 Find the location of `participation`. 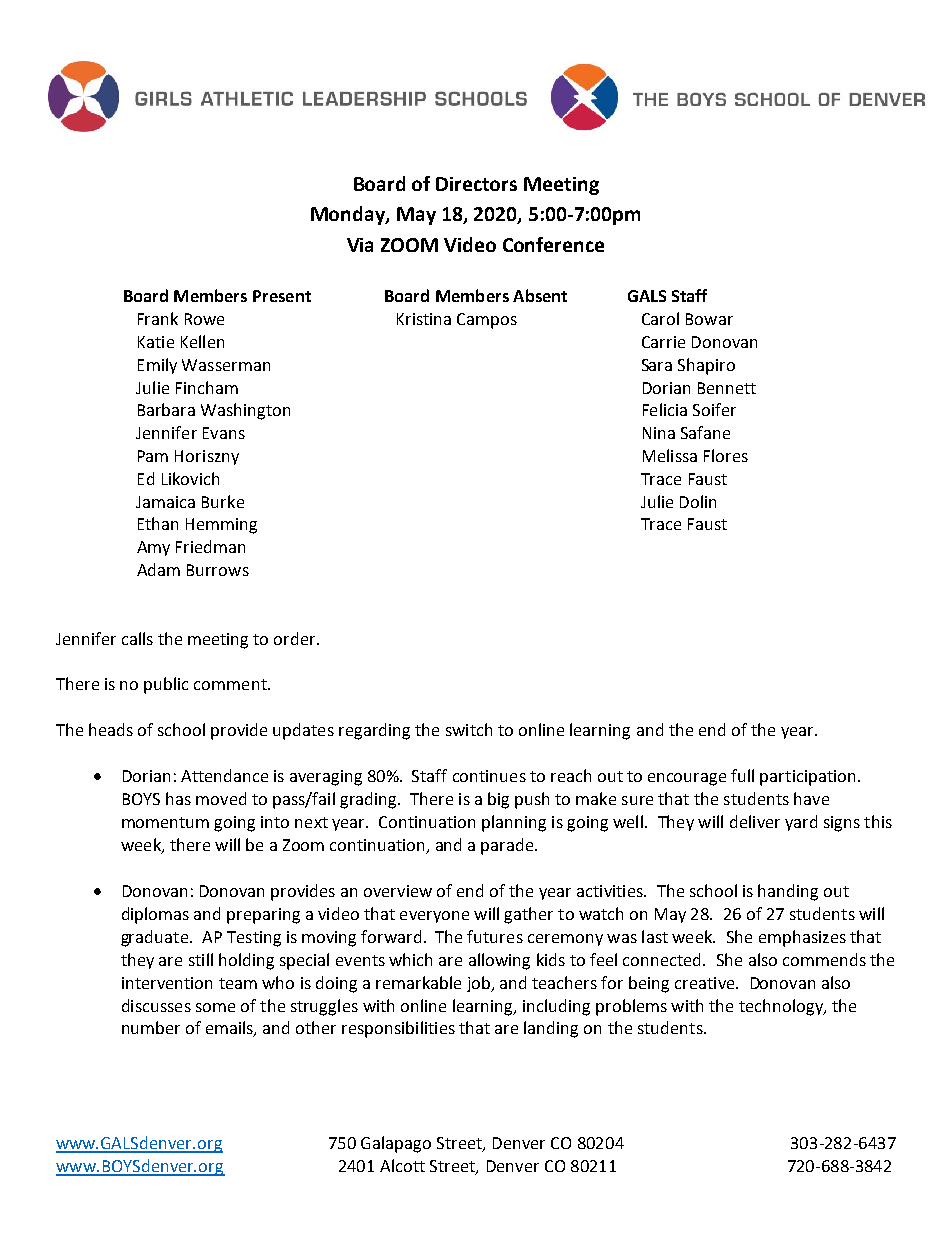

participation is located at coordinates (807, 778).
